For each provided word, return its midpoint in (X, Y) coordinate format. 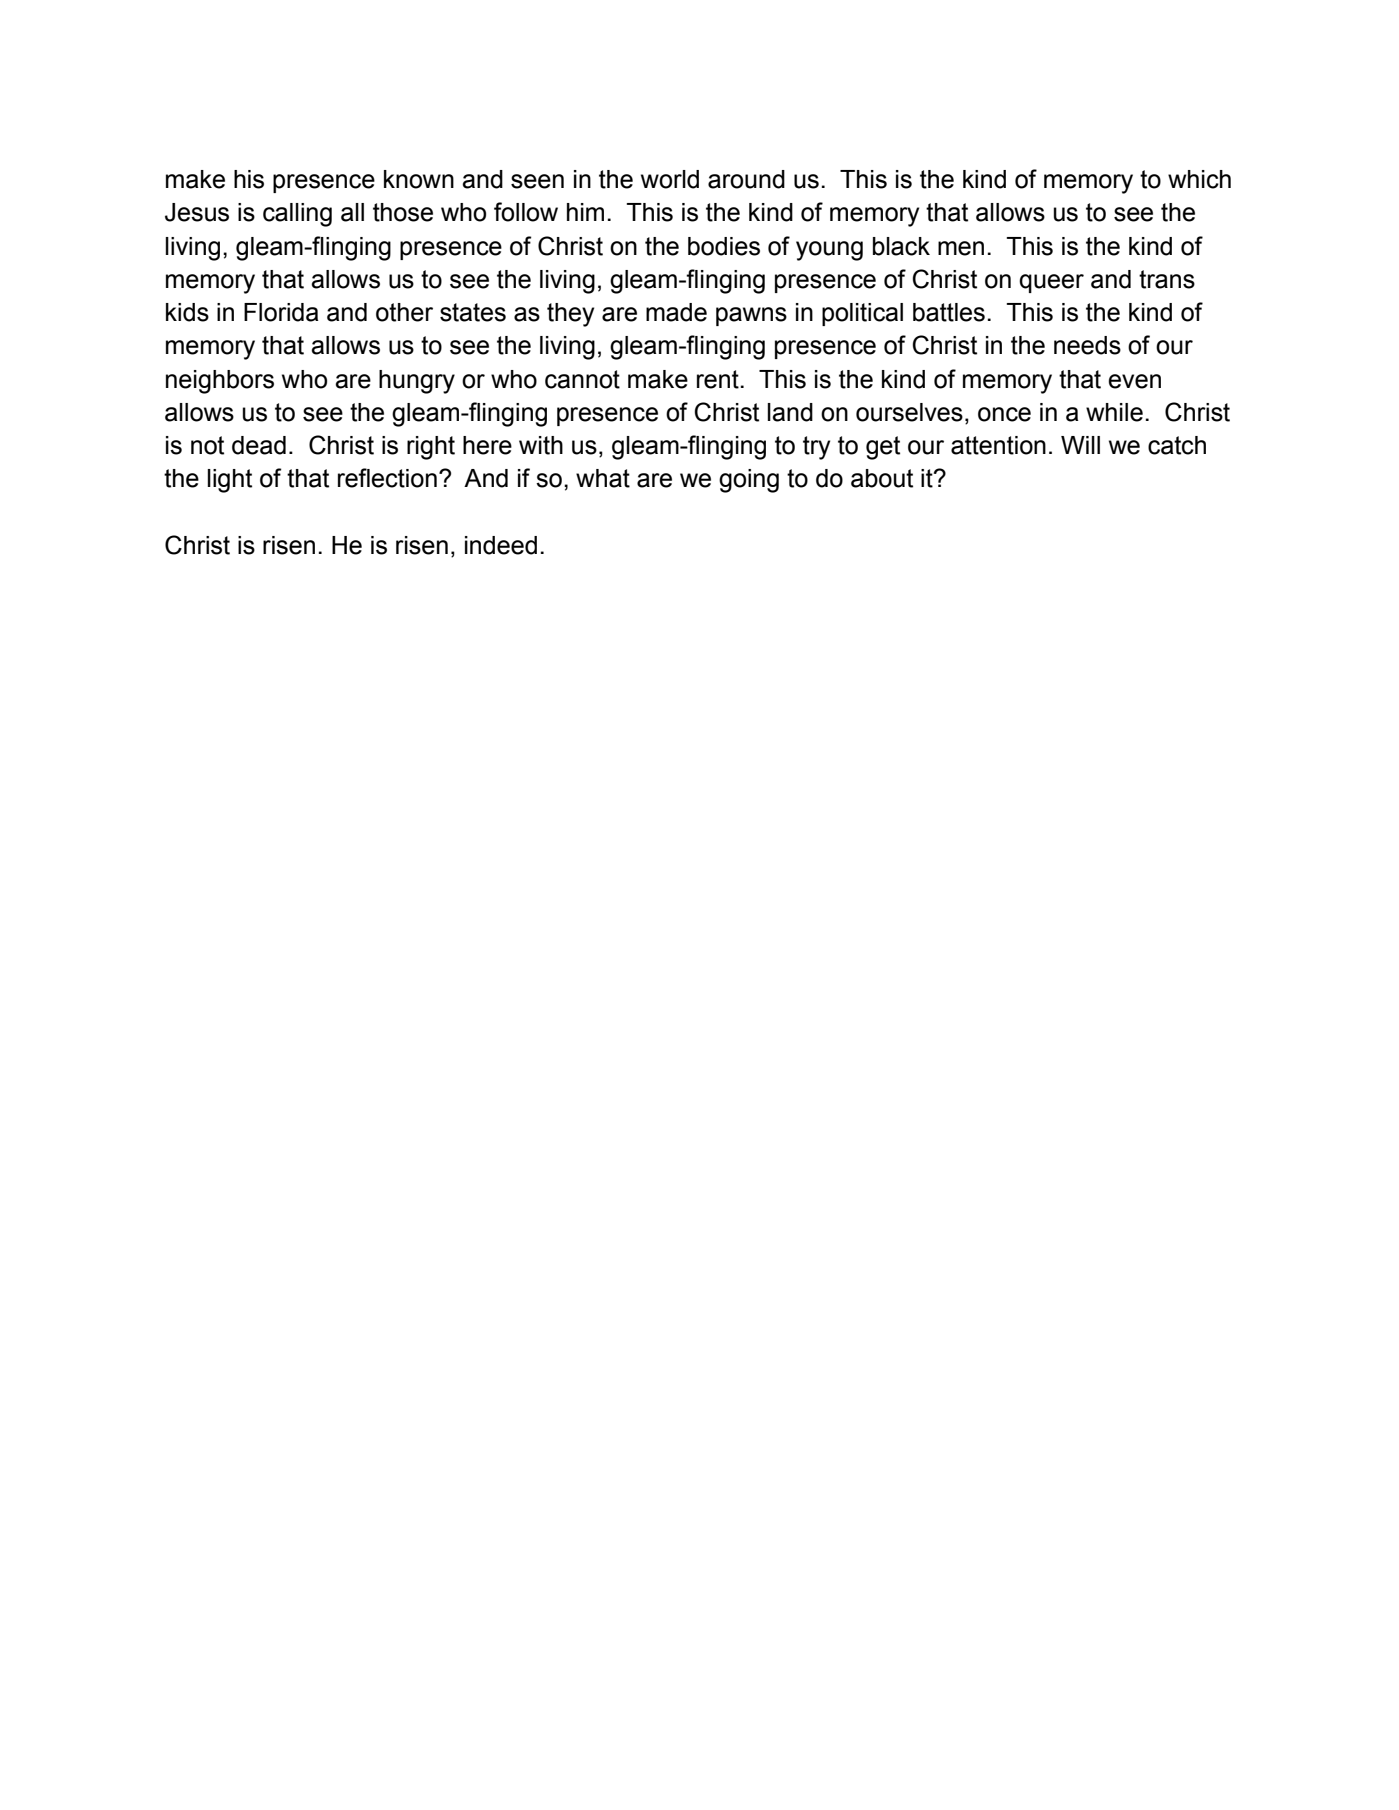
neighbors (220, 382)
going (749, 481)
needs (1087, 345)
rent (718, 379)
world (670, 179)
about (882, 478)
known (419, 179)
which (1199, 179)
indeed (501, 545)
